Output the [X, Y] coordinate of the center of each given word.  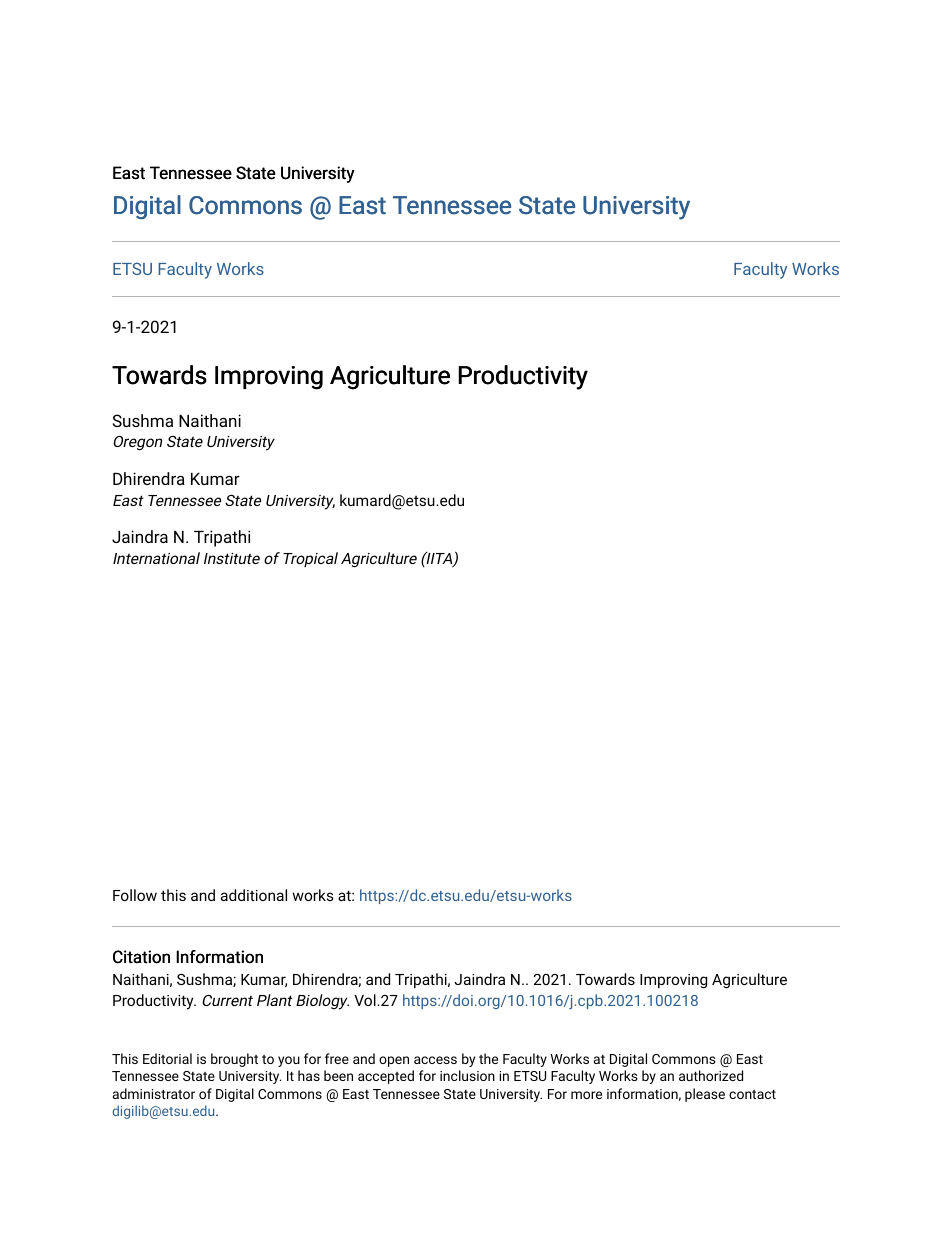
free [337, 1058]
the [488, 1058]
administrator [154, 1093]
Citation [141, 957]
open [394, 1061]
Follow [135, 895]
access [435, 1060]
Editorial [167, 1058]
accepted [386, 1077]
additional [254, 895]
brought [234, 1060]
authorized [711, 1075]
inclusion [467, 1075]
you [289, 1061]
